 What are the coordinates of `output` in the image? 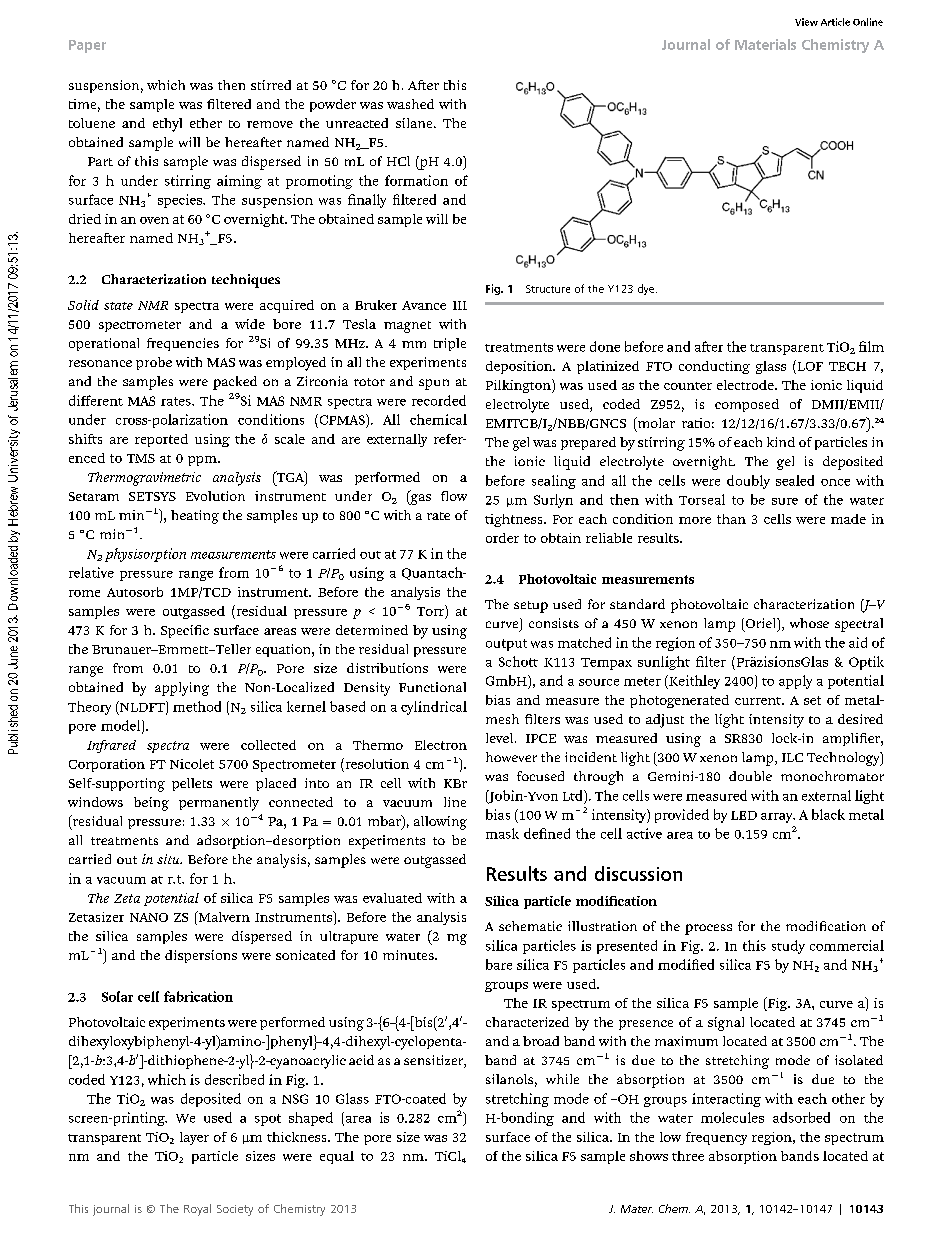 It's located at (506, 645).
